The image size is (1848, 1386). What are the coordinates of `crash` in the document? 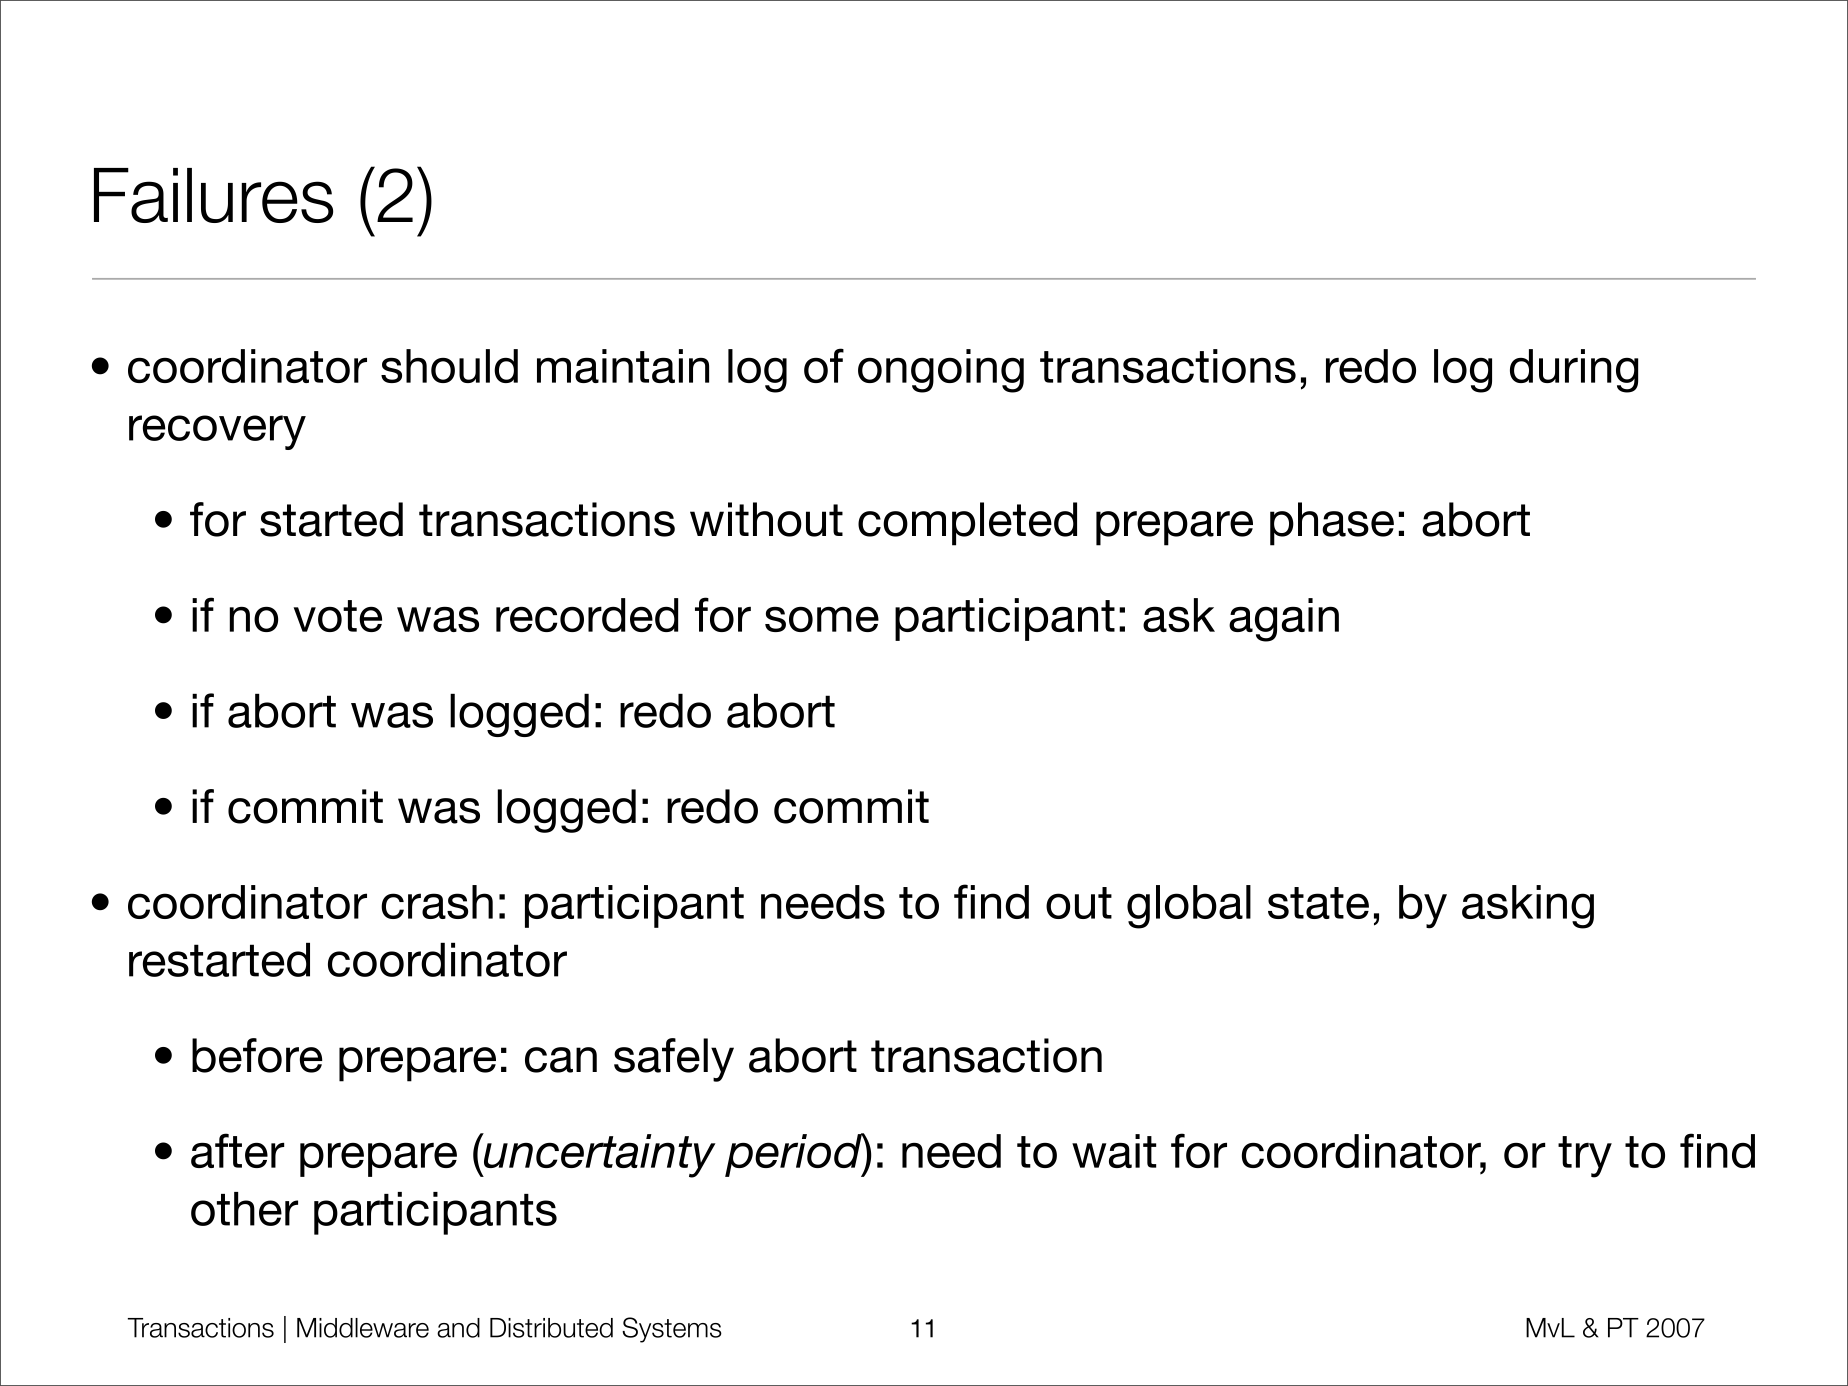 It's located at (437, 902).
